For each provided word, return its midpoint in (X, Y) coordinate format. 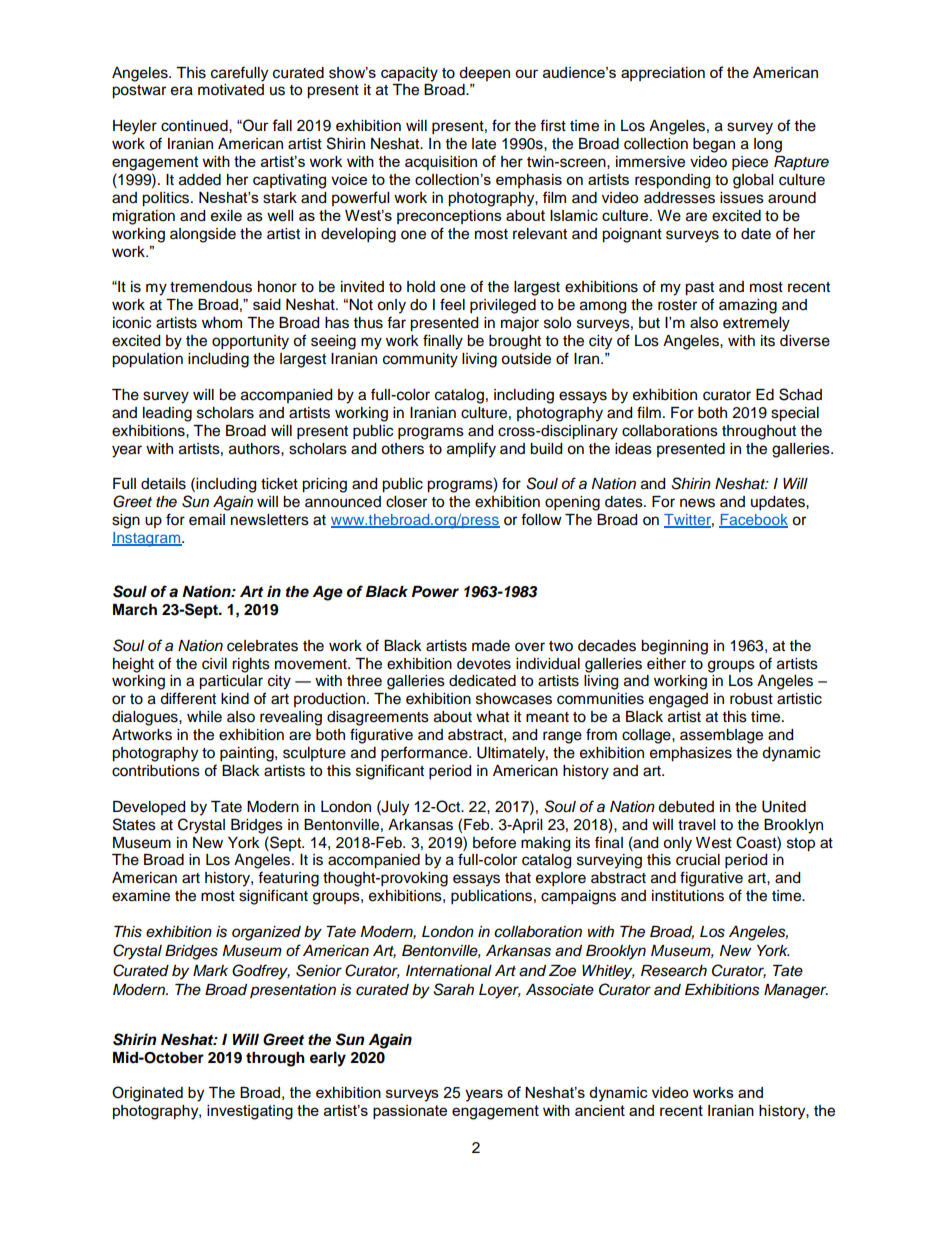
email (207, 520)
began (714, 145)
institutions (688, 896)
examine (141, 896)
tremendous (211, 287)
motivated (231, 90)
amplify (471, 450)
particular (231, 682)
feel (452, 304)
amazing (748, 306)
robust (751, 699)
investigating (250, 1112)
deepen (484, 74)
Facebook (753, 521)
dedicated (482, 681)
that (518, 878)
